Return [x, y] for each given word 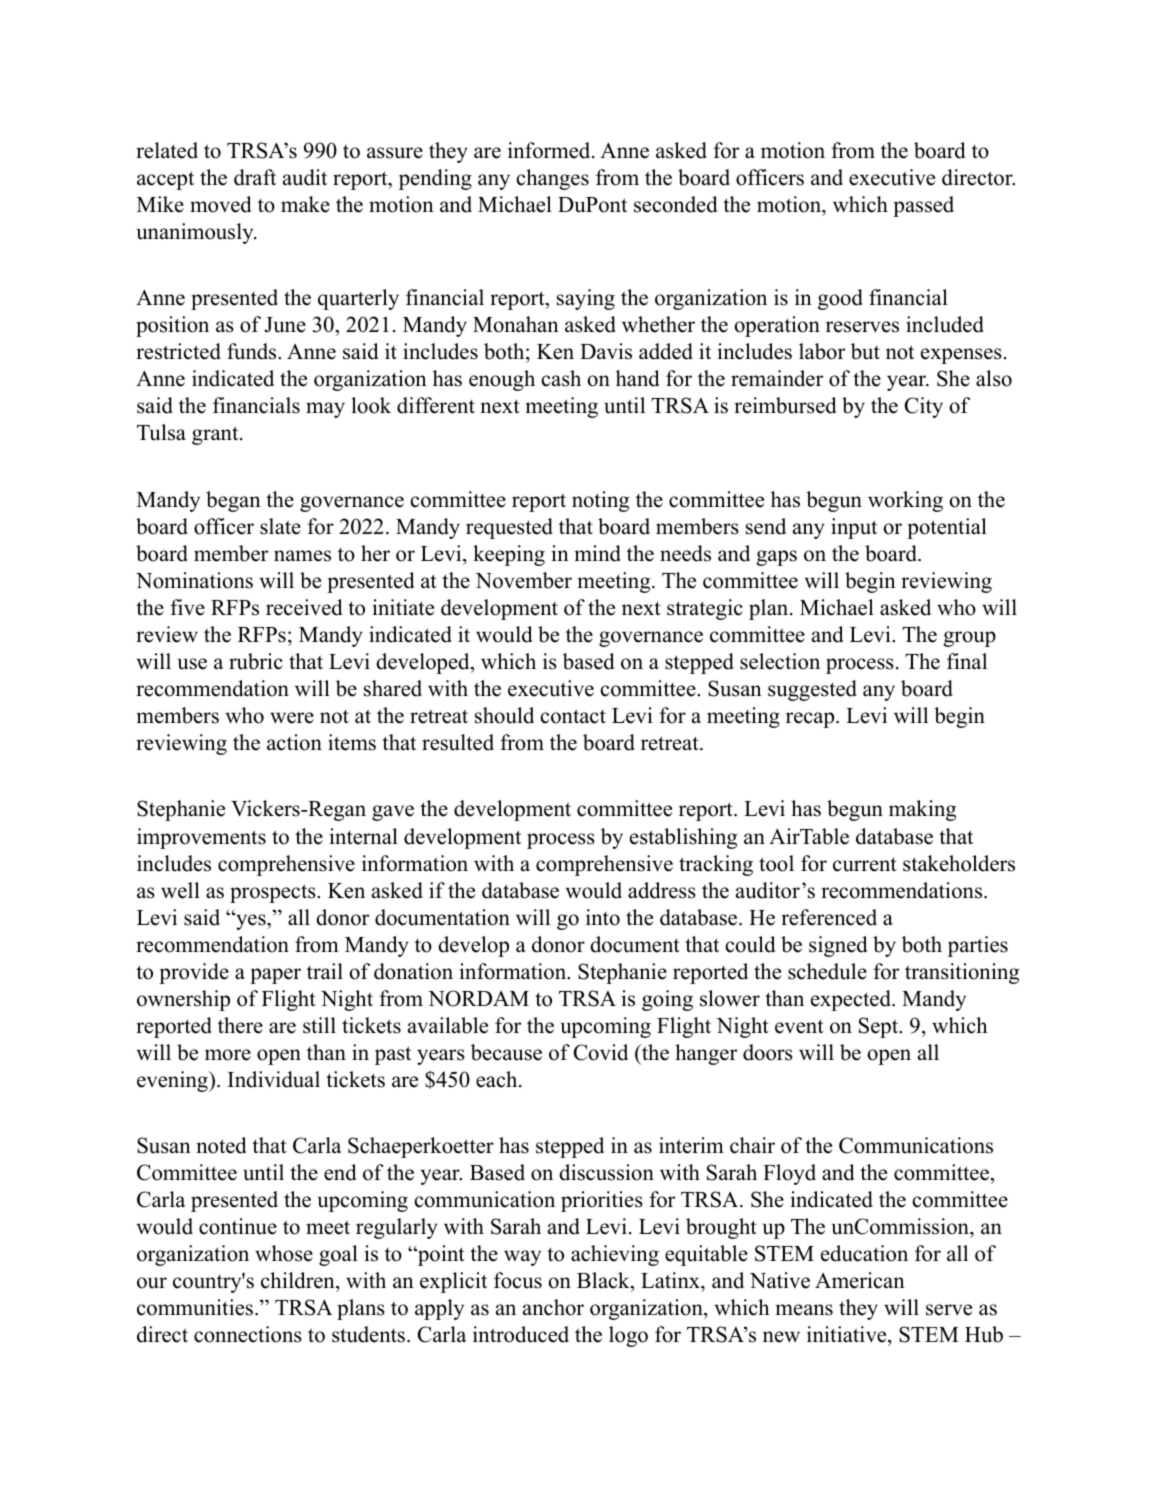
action [294, 742]
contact [573, 716]
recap [810, 720]
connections [248, 1334]
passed [923, 206]
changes [552, 179]
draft [255, 177]
